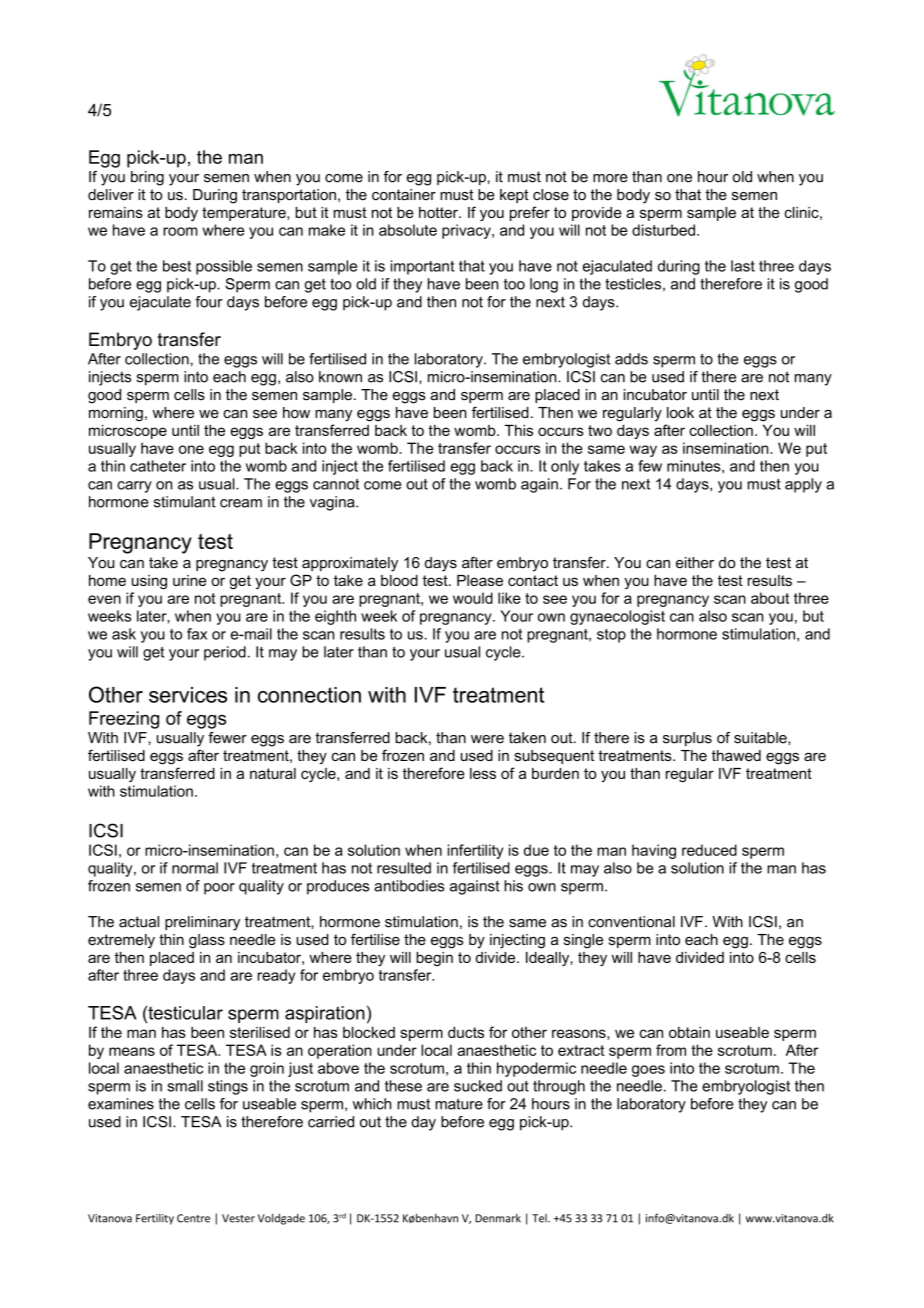 The image size is (924, 1308). What do you see at coordinates (689, 1032) in the screenshot?
I see `obtain` at bounding box center [689, 1032].
